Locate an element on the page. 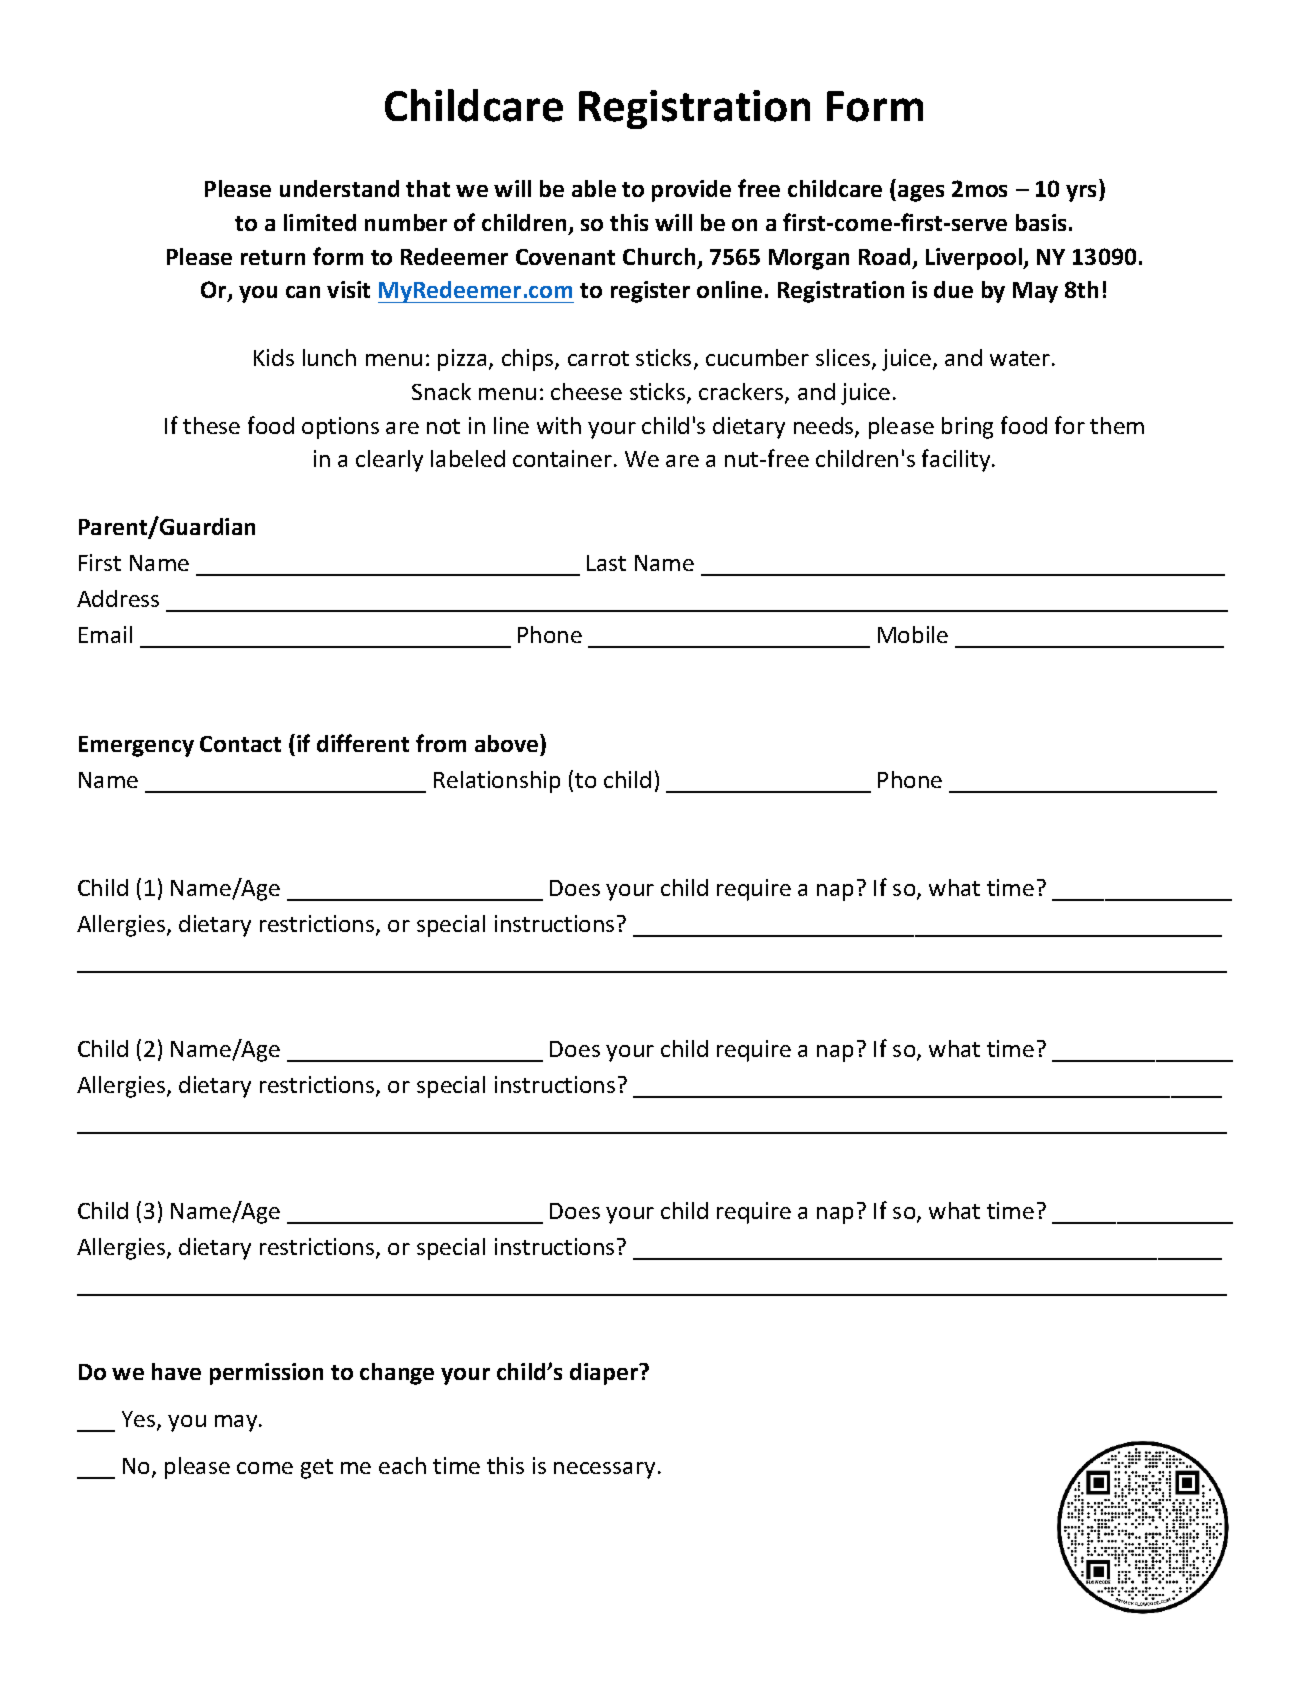  diaper is located at coordinates (605, 1374).
